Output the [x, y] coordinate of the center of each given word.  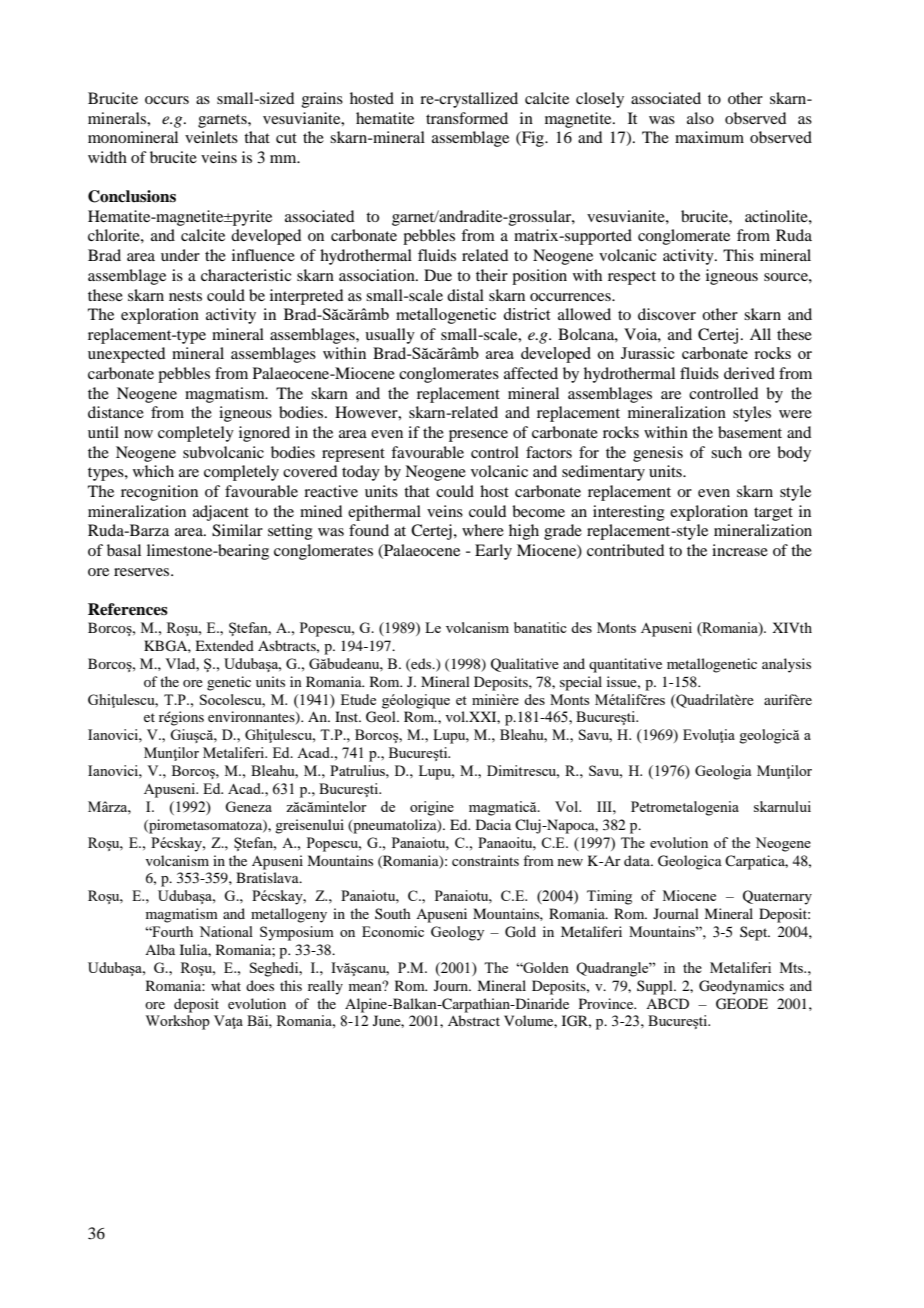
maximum [709, 137]
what [226, 985]
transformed [467, 118]
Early [493, 552]
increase [740, 550]
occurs [167, 100]
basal [124, 550]
